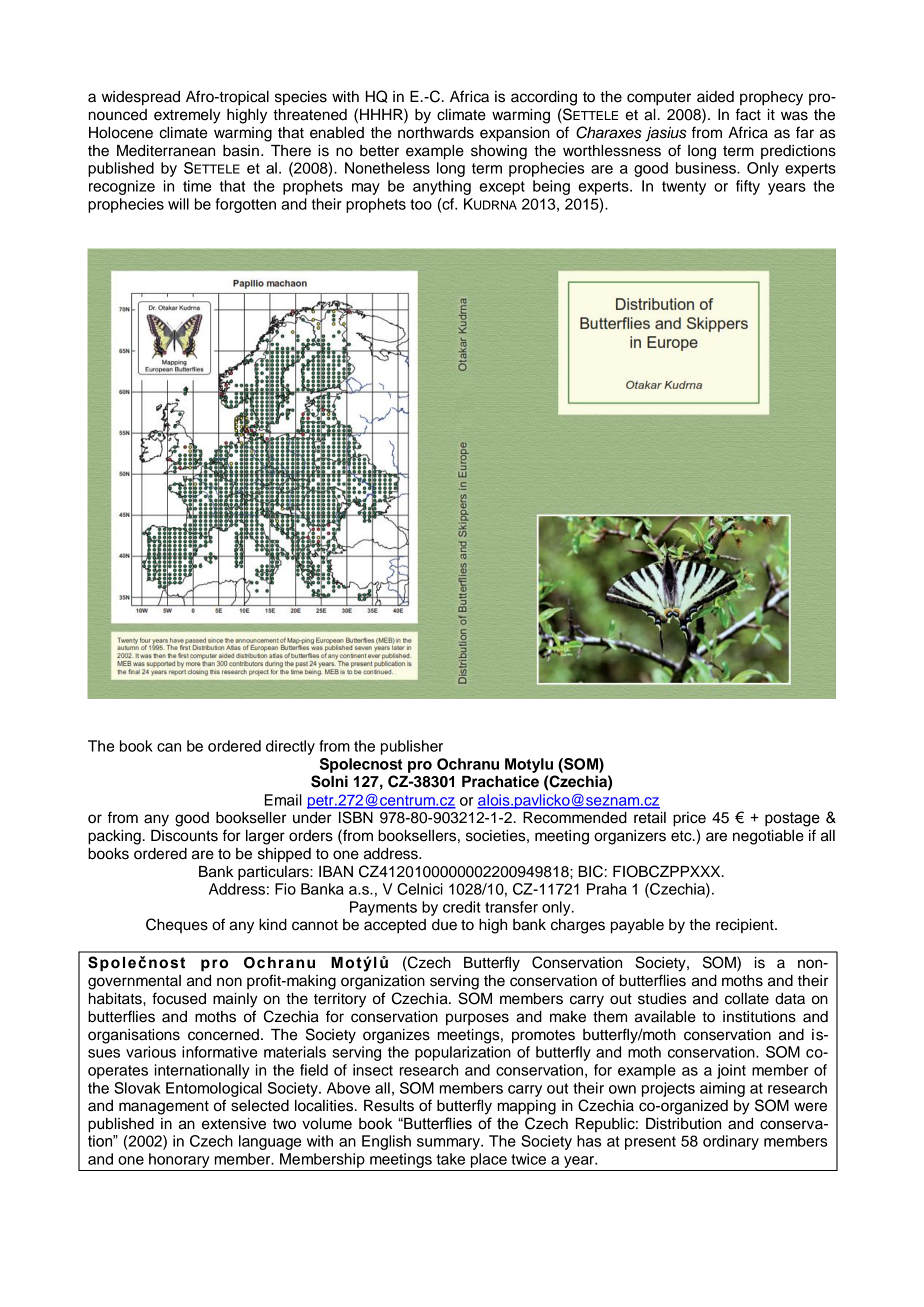  What do you see at coordinates (166, 151) in the image?
I see `Mediterranean` at bounding box center [166, 151].
